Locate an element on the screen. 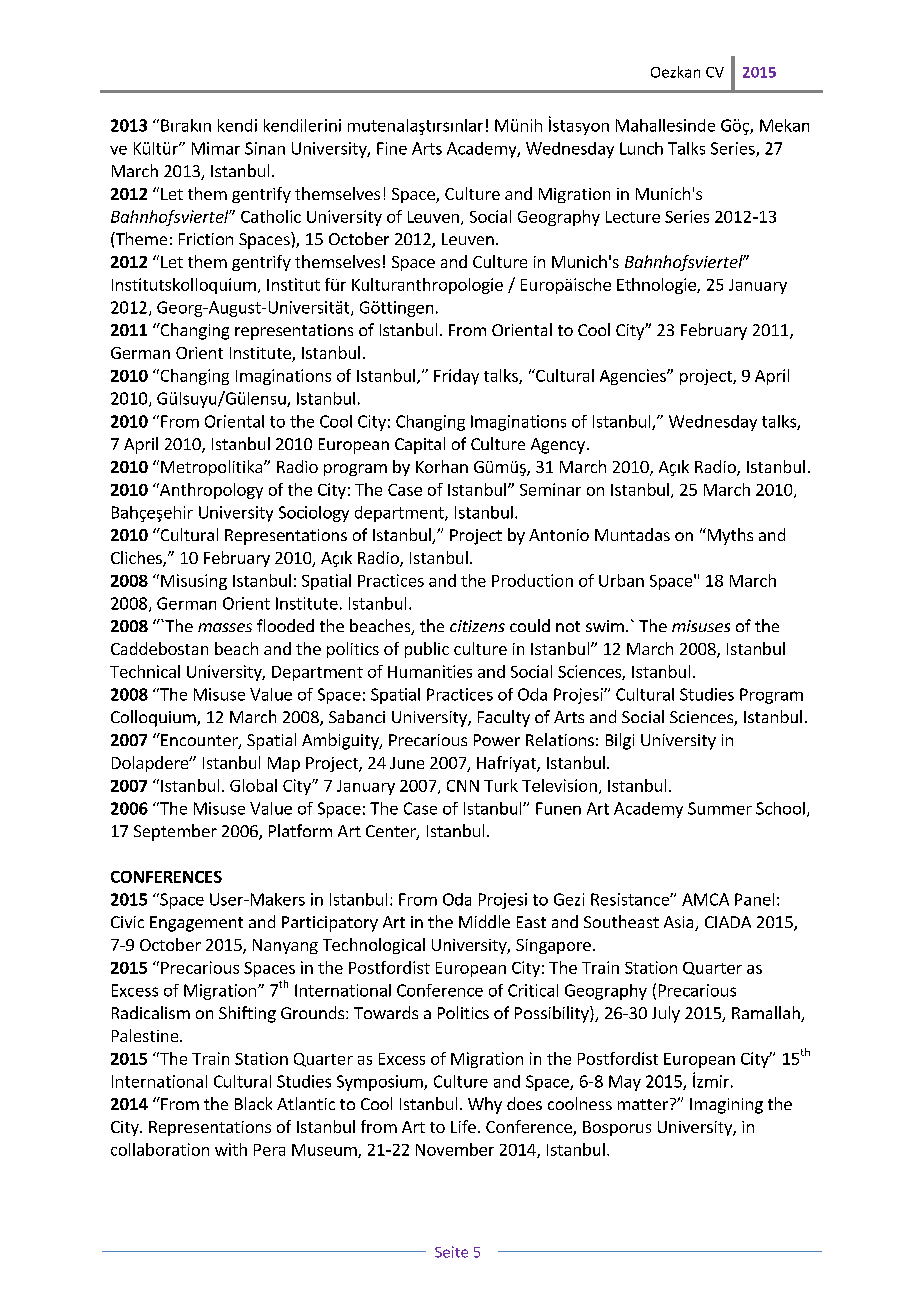 Image resolution: width=924 pixels, height=1308 pixels. Production is located at coordinates (532, 580).
